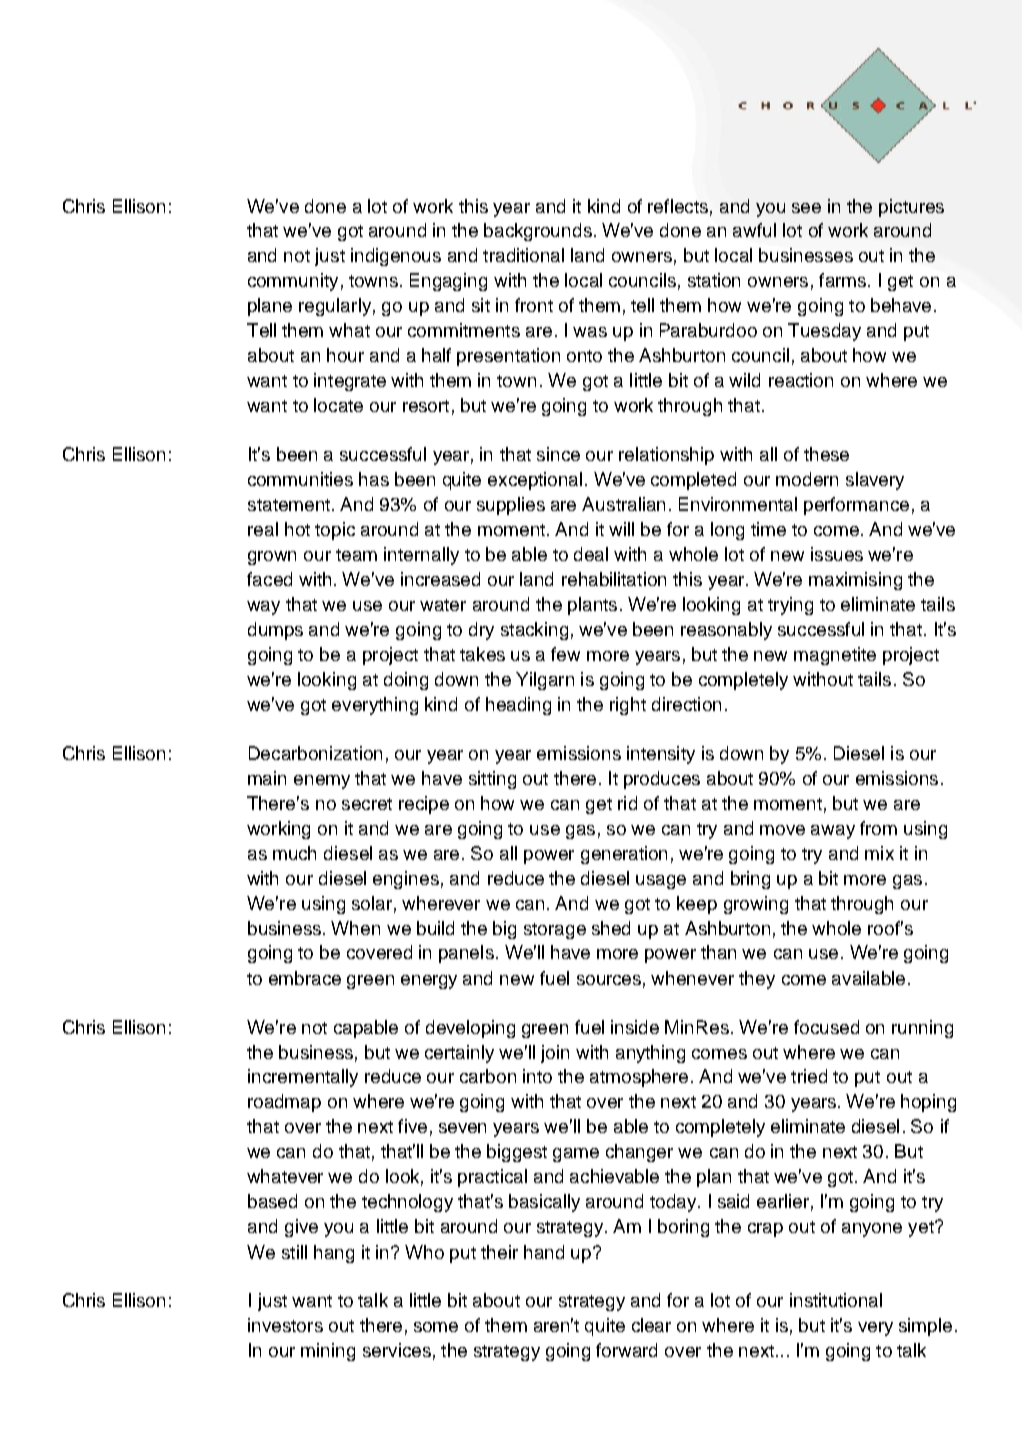 Image resolution: width=1022 pixels, height=1445 pixels. I want to click on away, so click(833, 832).
